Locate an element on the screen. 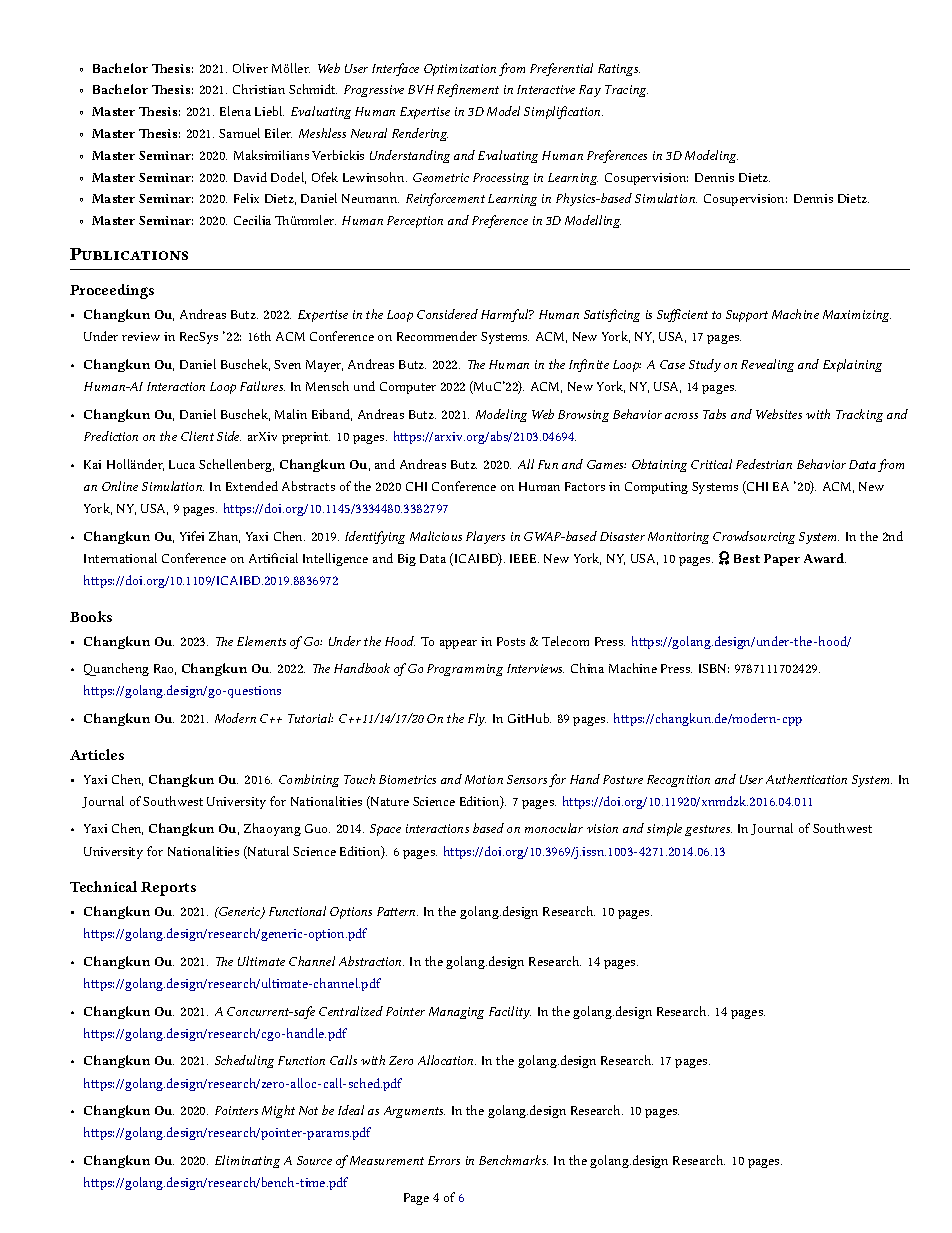  appear is located at coordinates (458, 644).
